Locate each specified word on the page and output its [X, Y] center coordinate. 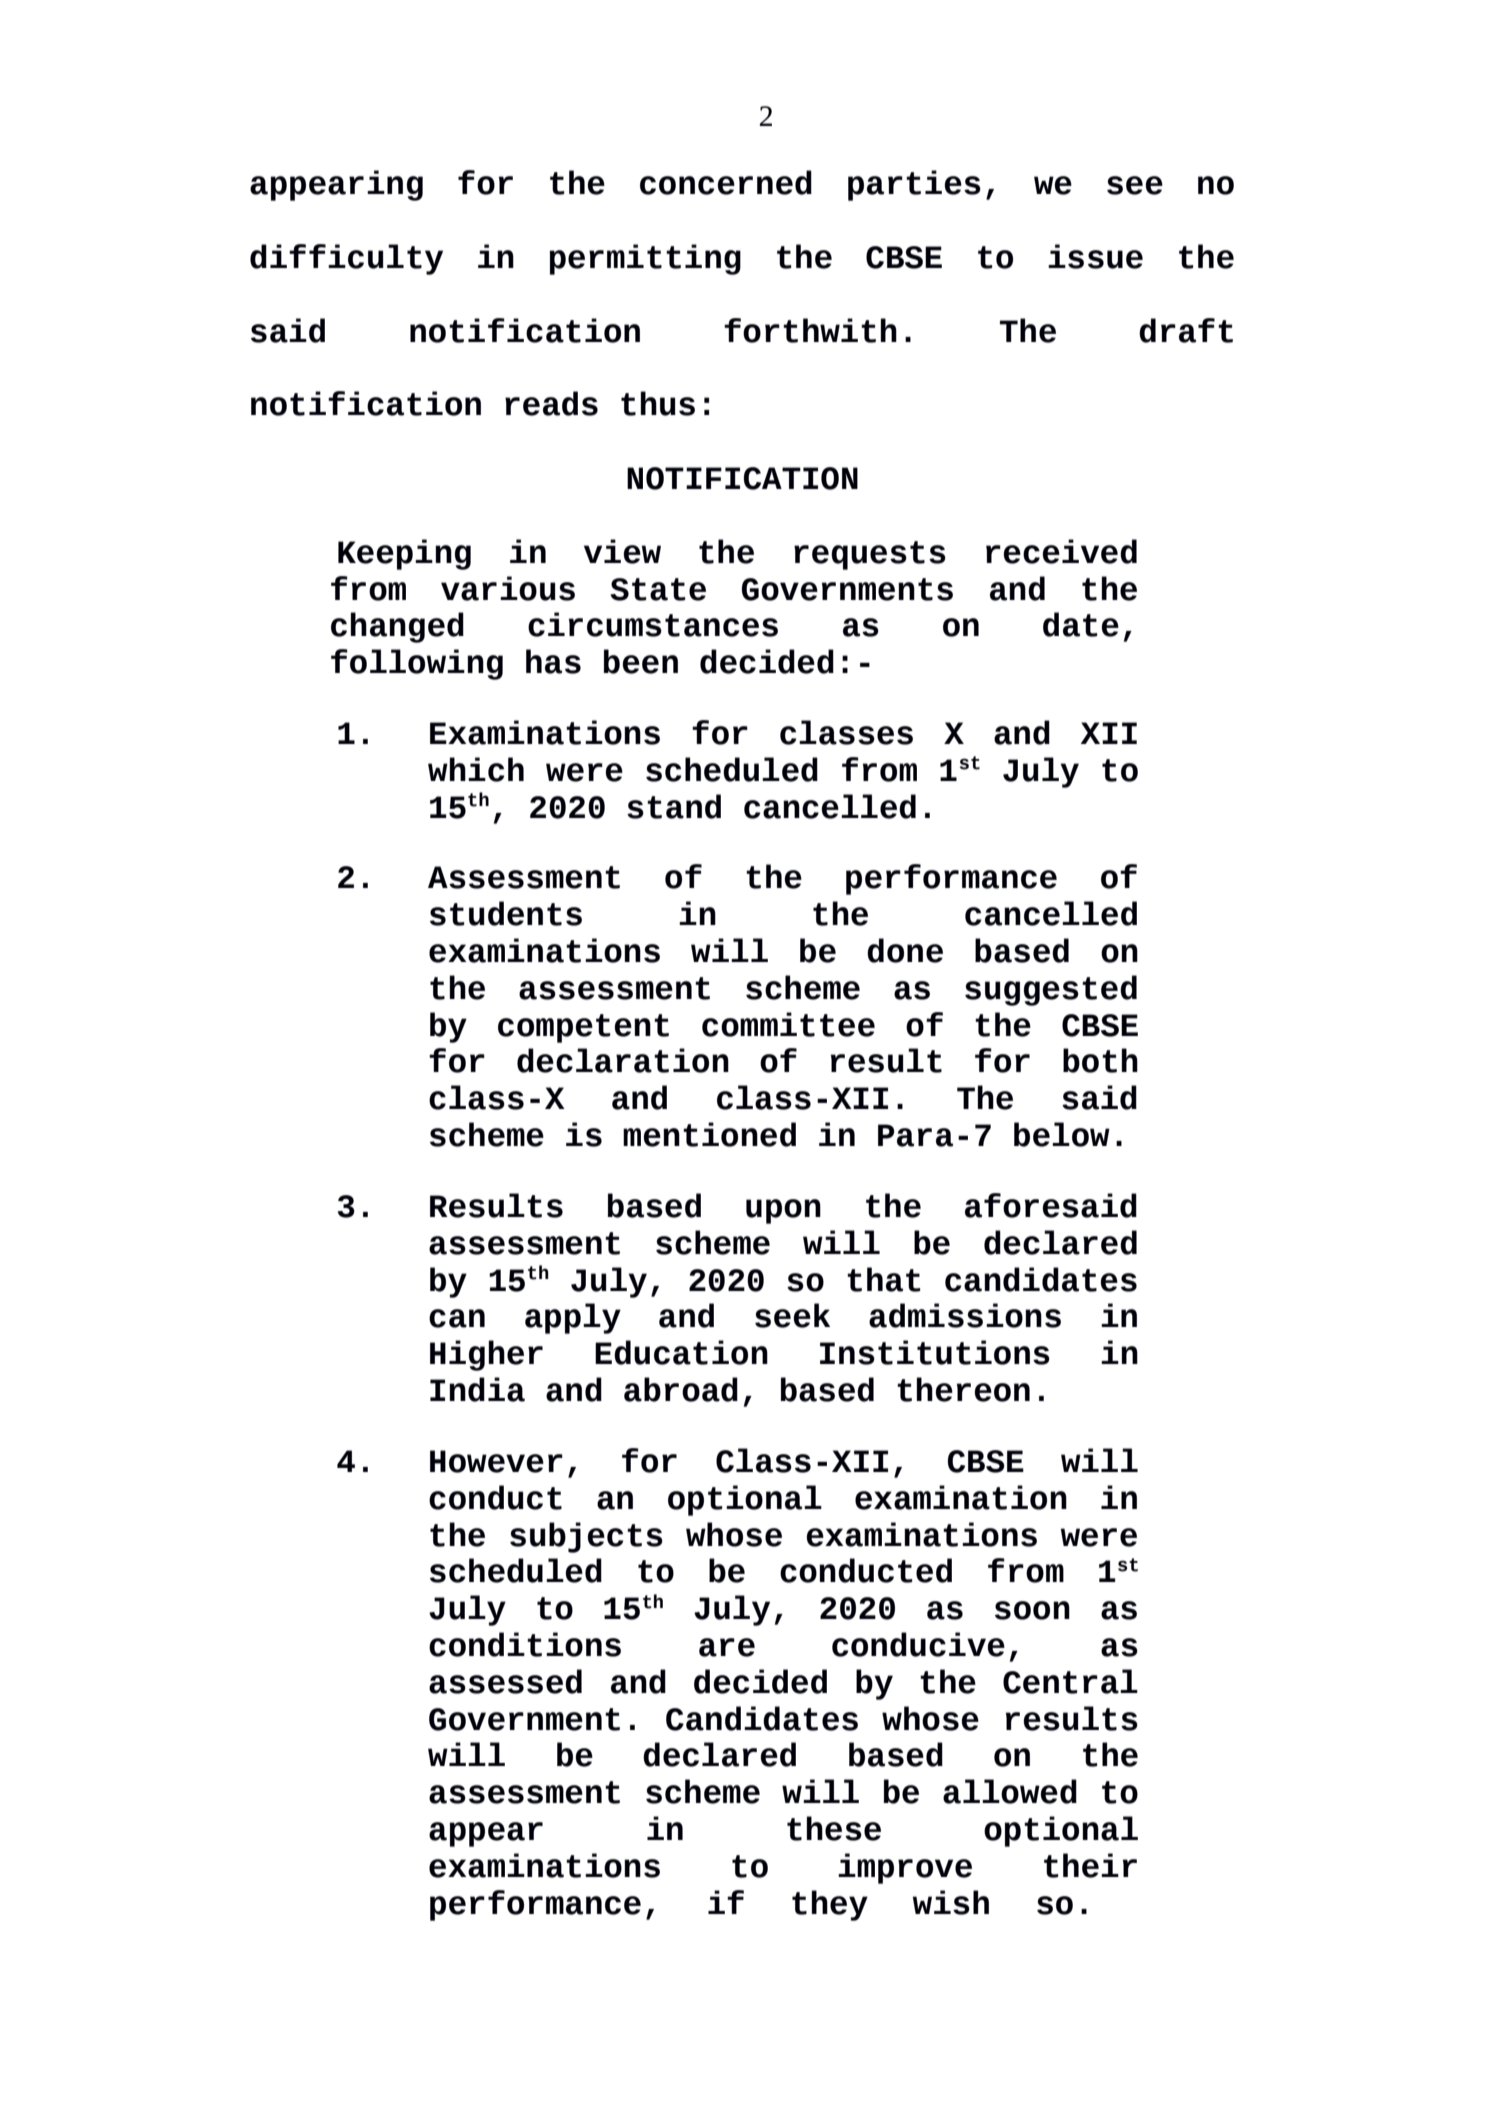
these [834, 1828]
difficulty [346, 259]
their [1090, 1865]
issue [1095, 256]
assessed [505, 1681]
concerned [726, 182]
